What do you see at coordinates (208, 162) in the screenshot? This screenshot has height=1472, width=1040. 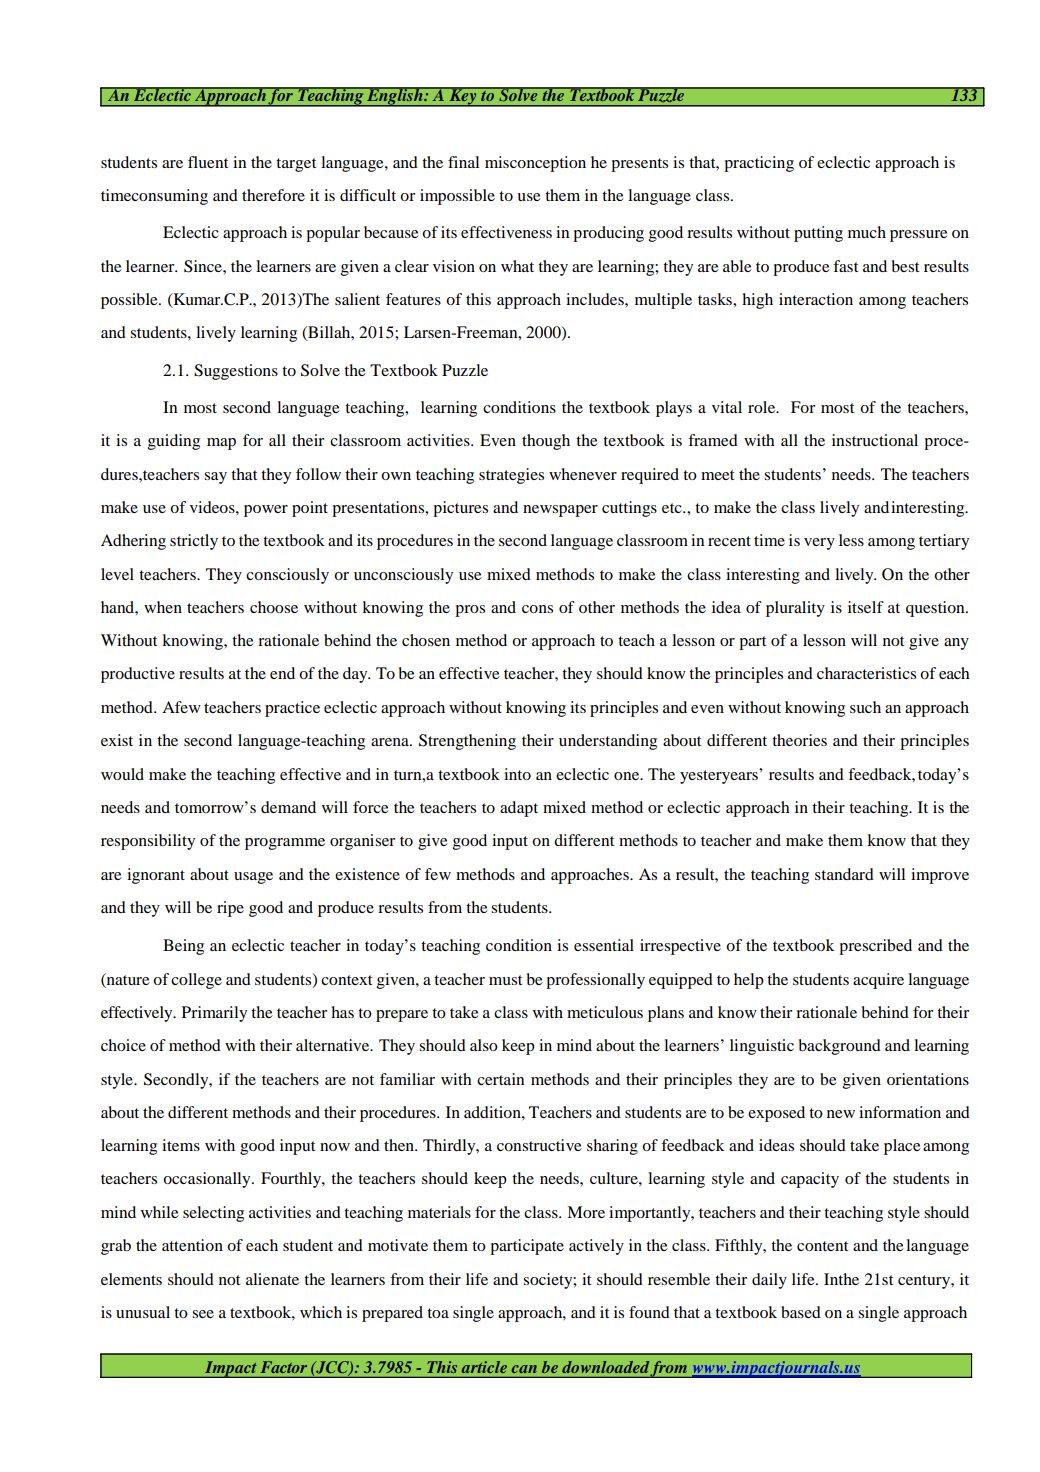 I see `fluent` at bounding box center [208, 162].
